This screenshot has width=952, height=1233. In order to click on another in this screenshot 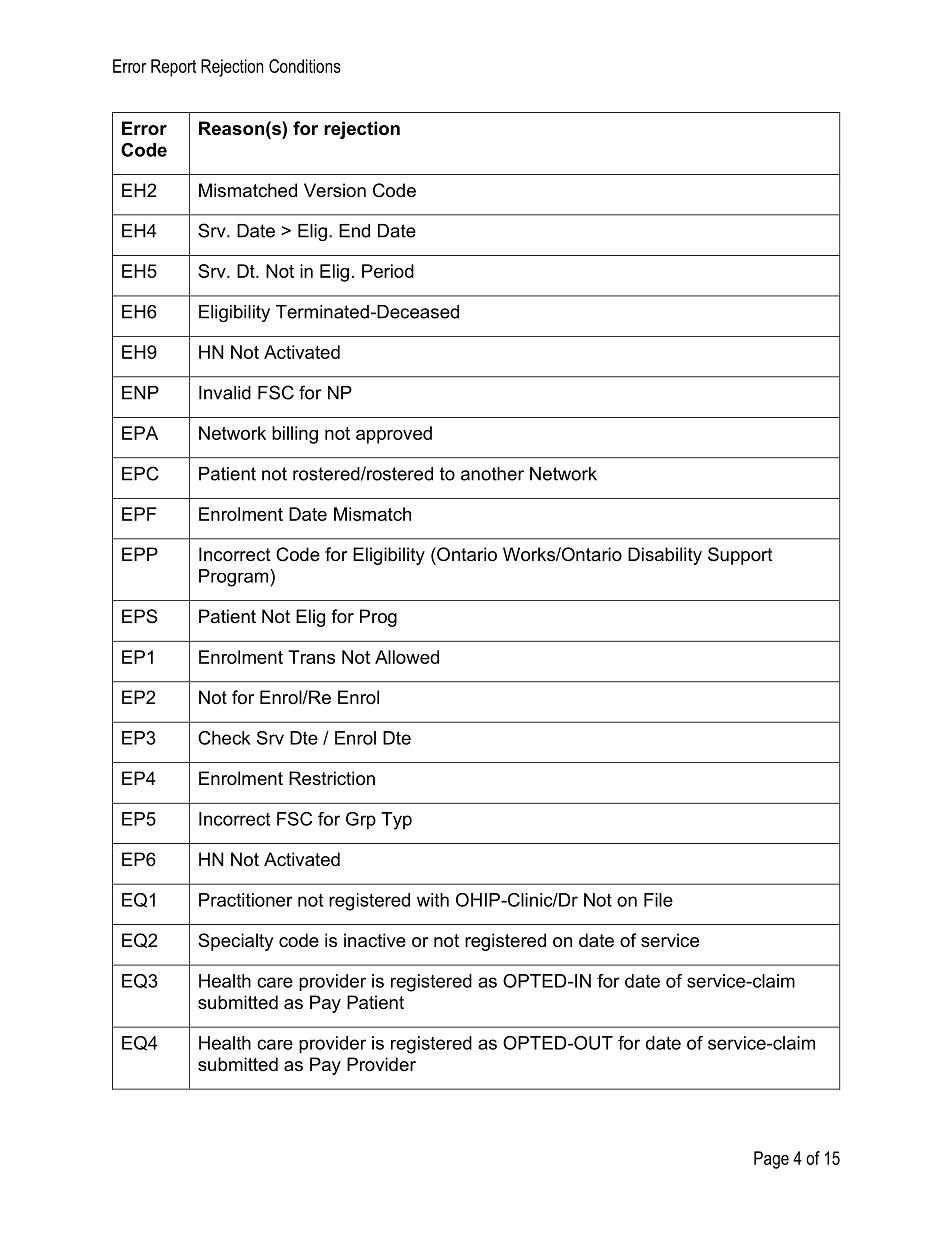, I will do `click(492, 474)`.
